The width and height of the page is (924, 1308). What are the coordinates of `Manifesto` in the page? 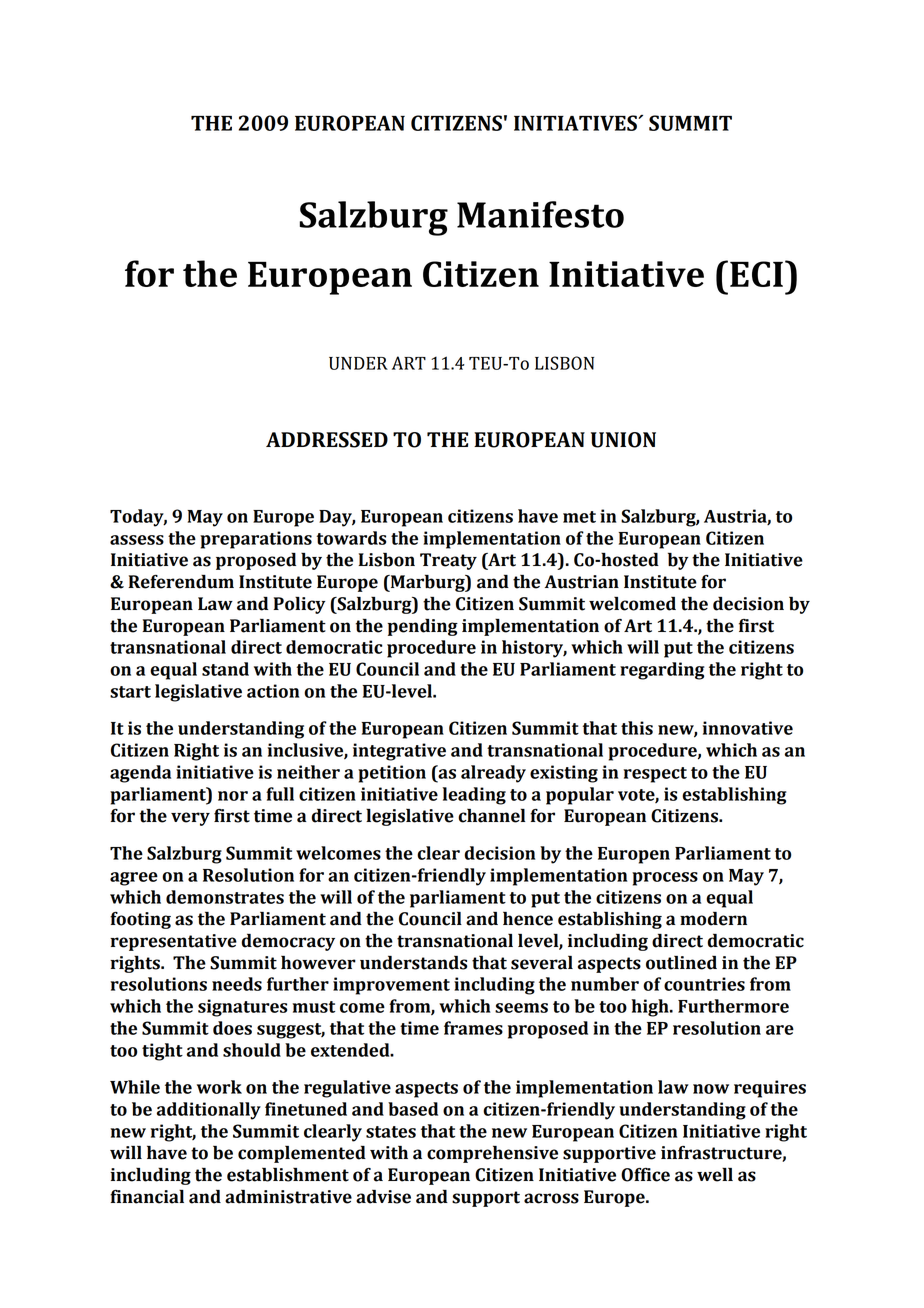 It's located at (540, 214).
